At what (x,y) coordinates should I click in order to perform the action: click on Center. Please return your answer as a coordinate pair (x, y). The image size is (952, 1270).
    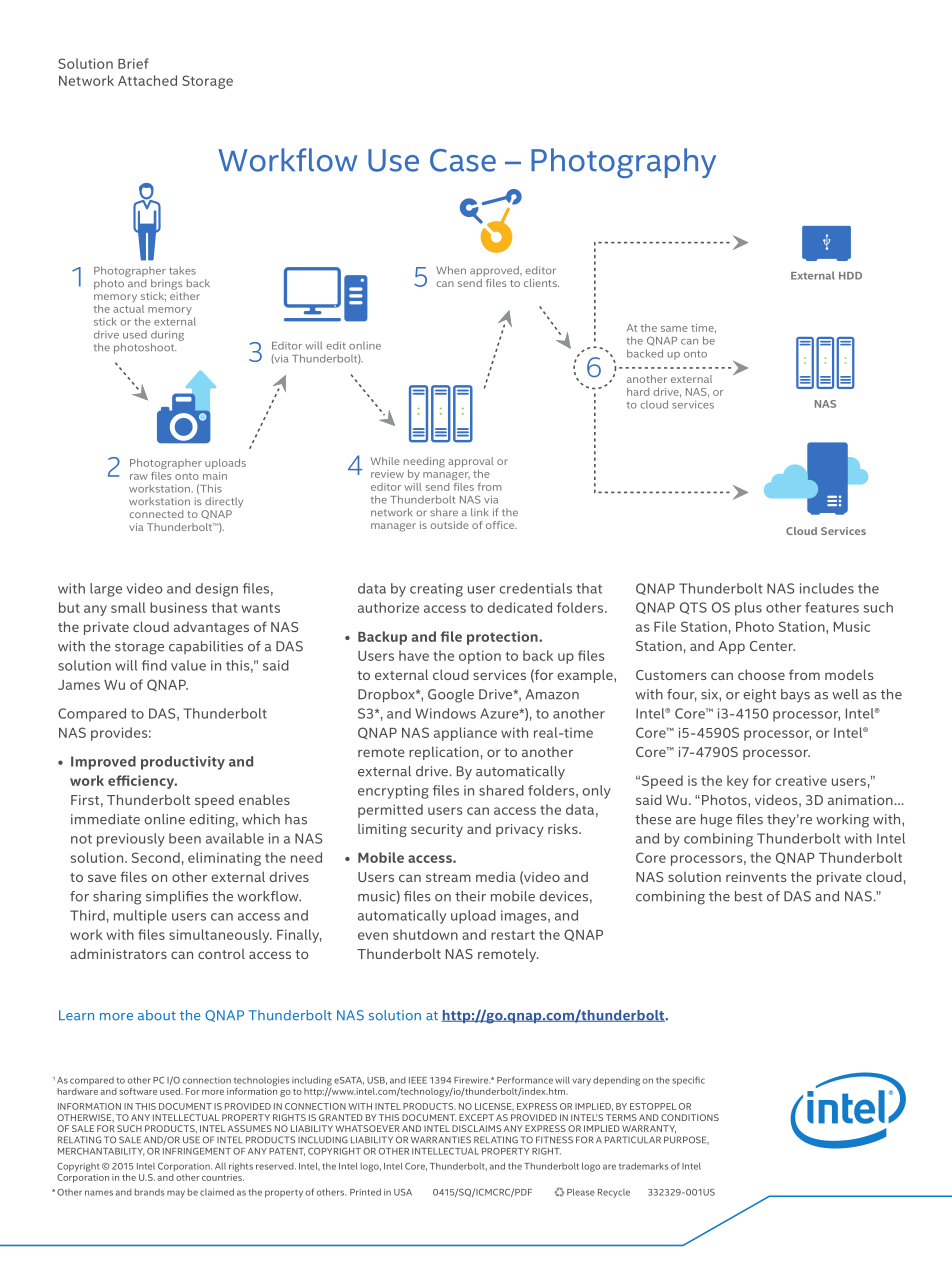
    Looking at the image, I should click on (772, 646).
